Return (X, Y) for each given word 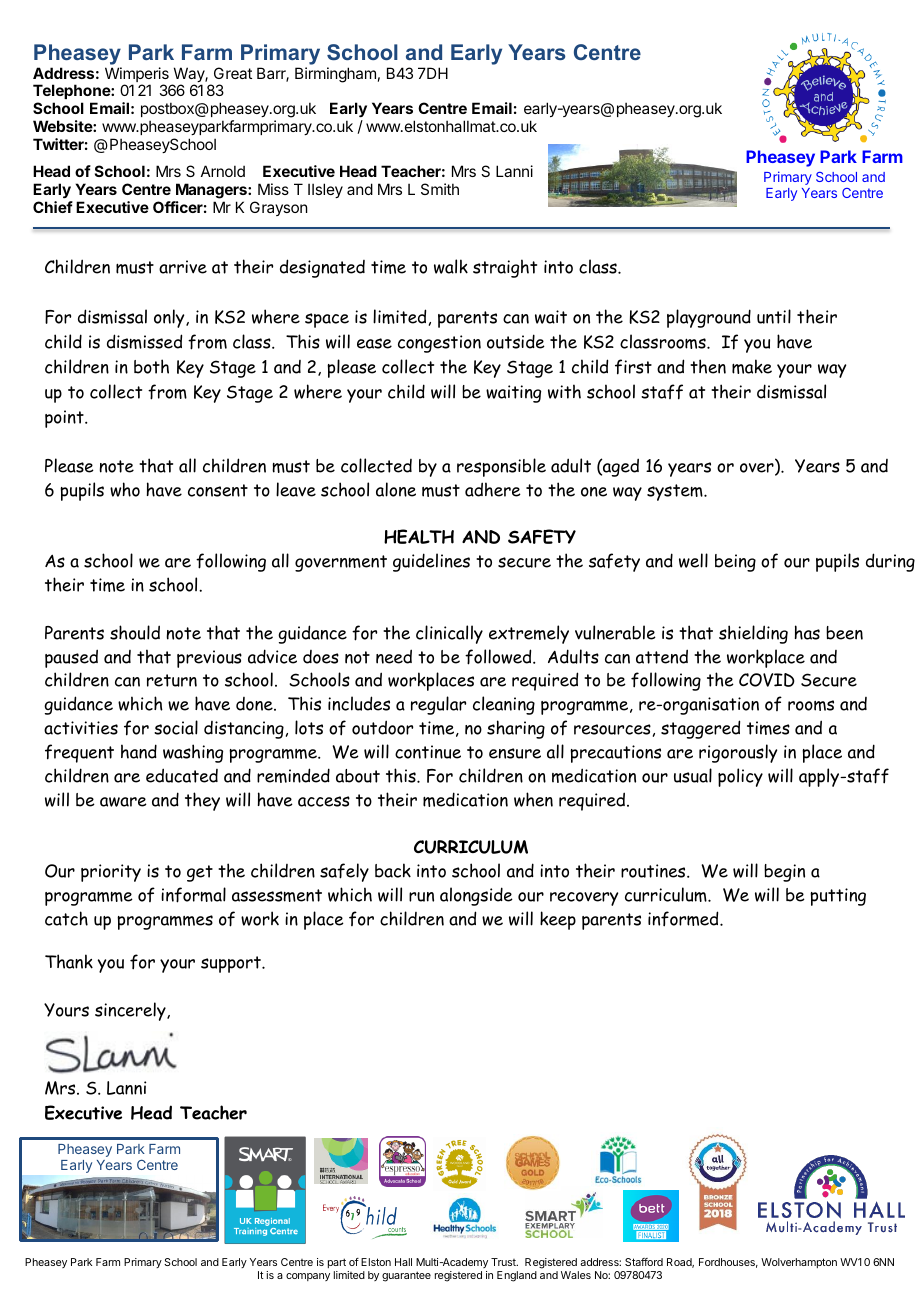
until (774, 316)
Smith (440, 189)
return (172, 680)
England (517, 1276)
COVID (767, 680)
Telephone (72, 93)
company (308, 1277)
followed (499, 657)
